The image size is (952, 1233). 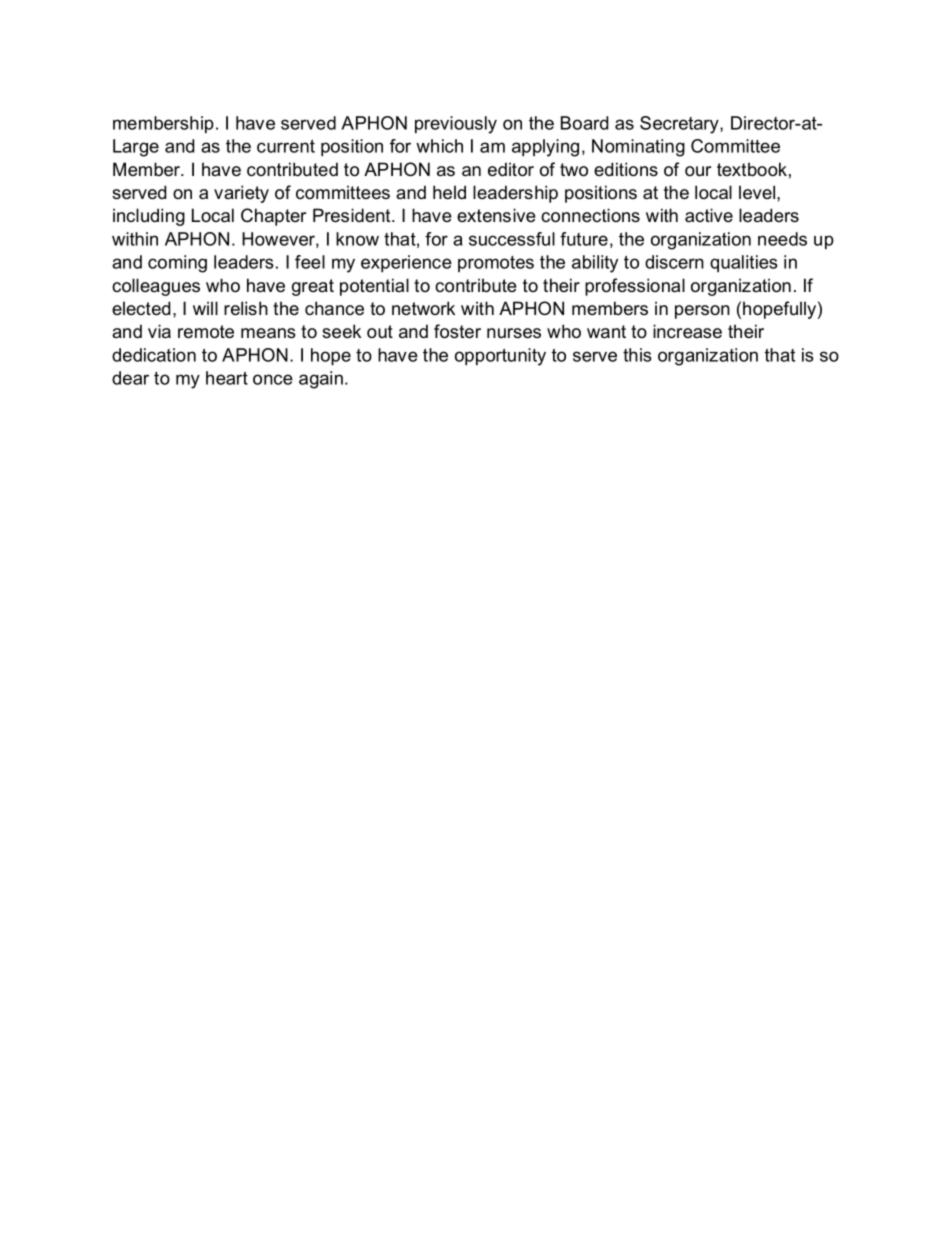 I want to click on discern, so click(x=674, y=262).
